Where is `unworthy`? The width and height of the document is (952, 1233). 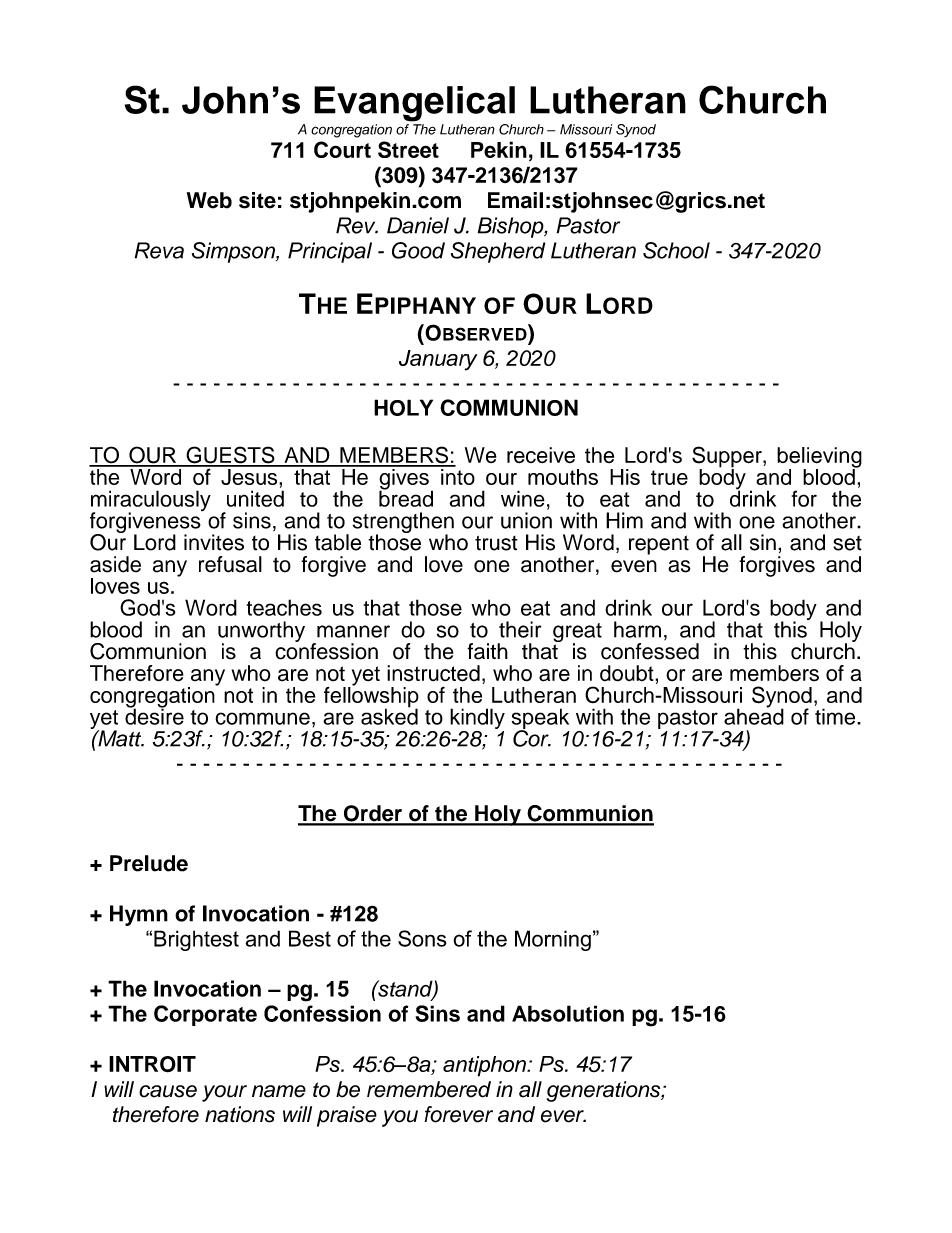 unworthy is located at coordinates (261, 632).
